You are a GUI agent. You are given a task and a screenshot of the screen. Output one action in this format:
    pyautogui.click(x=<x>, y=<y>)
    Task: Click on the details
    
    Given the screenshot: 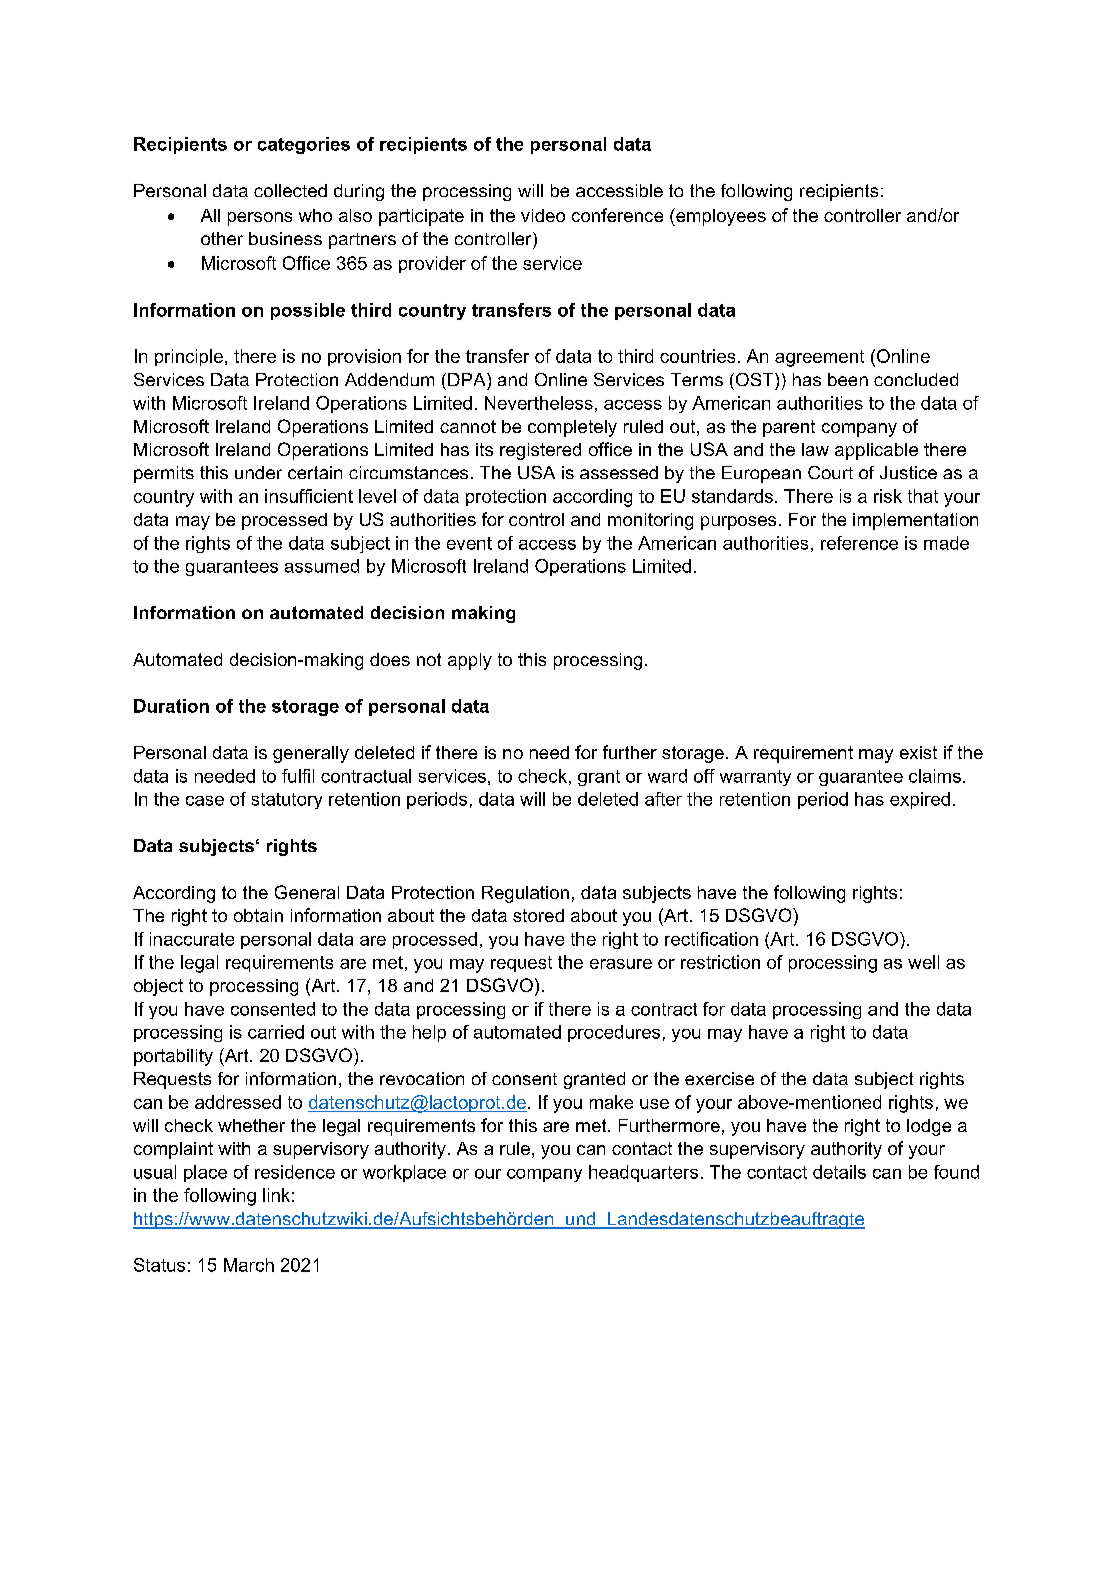 What is the action you would take?
    pyautogui.click(x=839, y=1172)
